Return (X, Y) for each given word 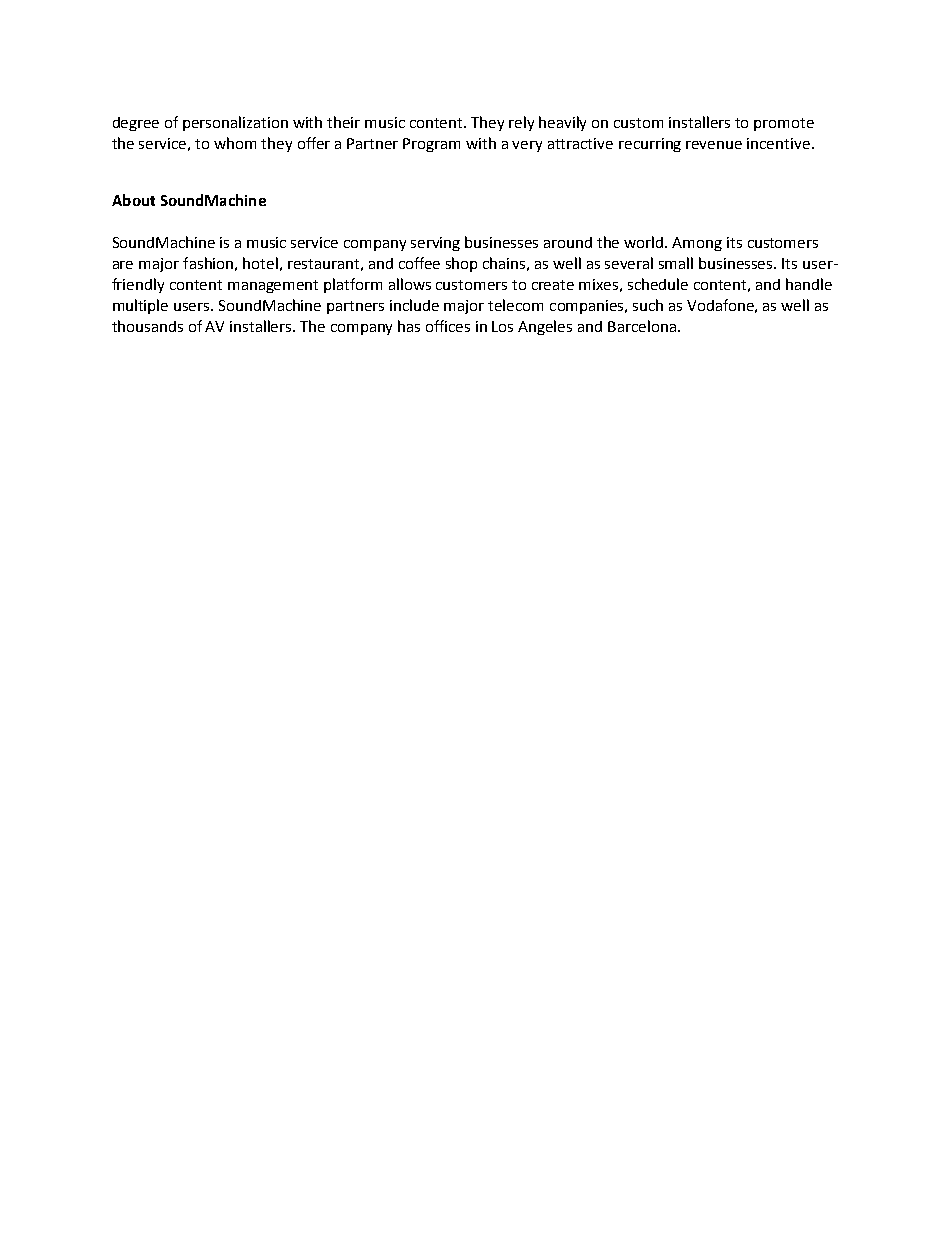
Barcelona (642, 326)
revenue (714, 145)
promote (784, 124)
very (527, 146)
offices (448, 326)
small (676, 263)
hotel (260, 263)
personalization (235, 123)
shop (461, 264)
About (133, 200)
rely (521, 123)
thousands (147, 326)
